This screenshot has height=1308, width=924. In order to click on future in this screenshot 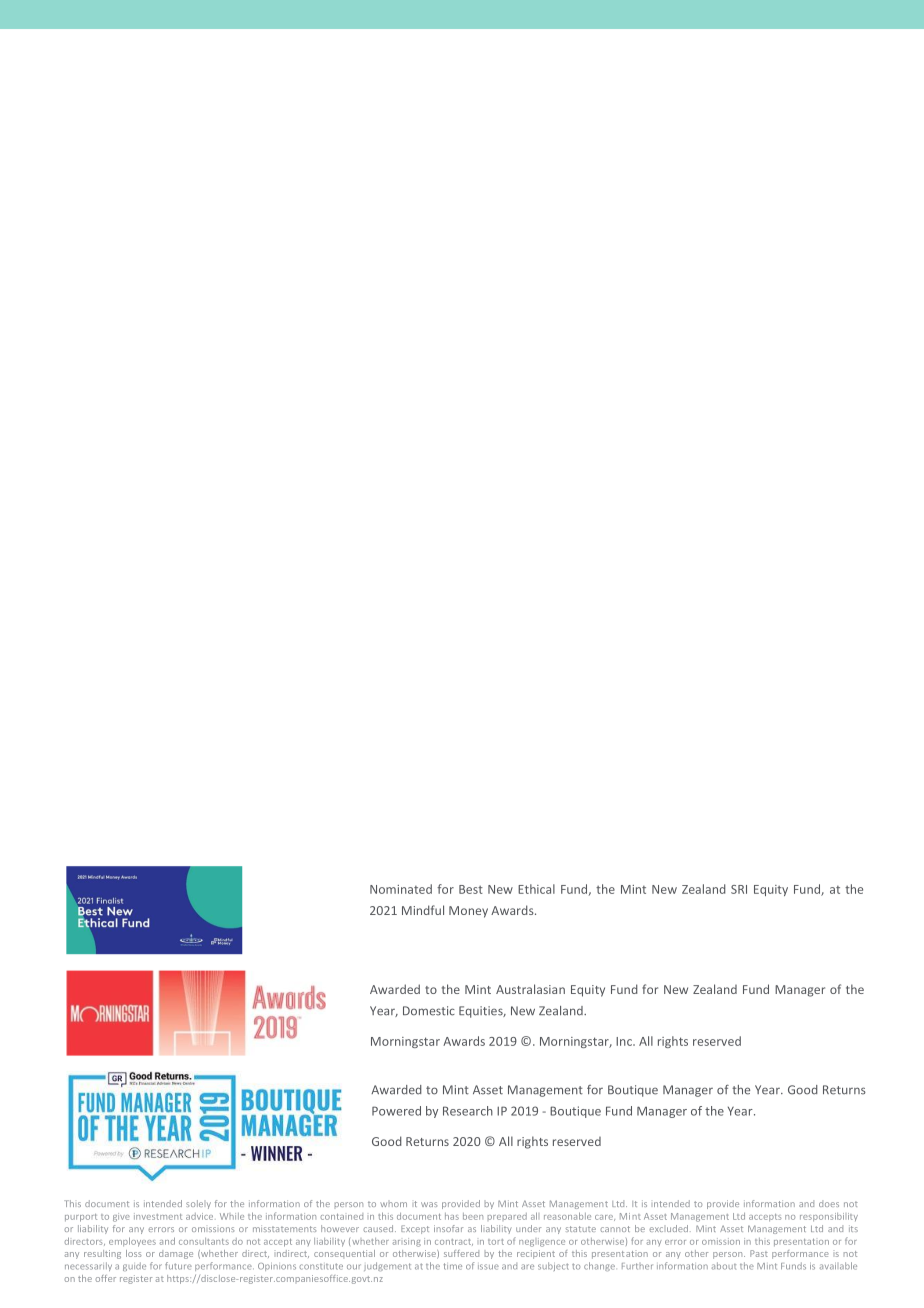, I will do `click(178, 1266)`.
